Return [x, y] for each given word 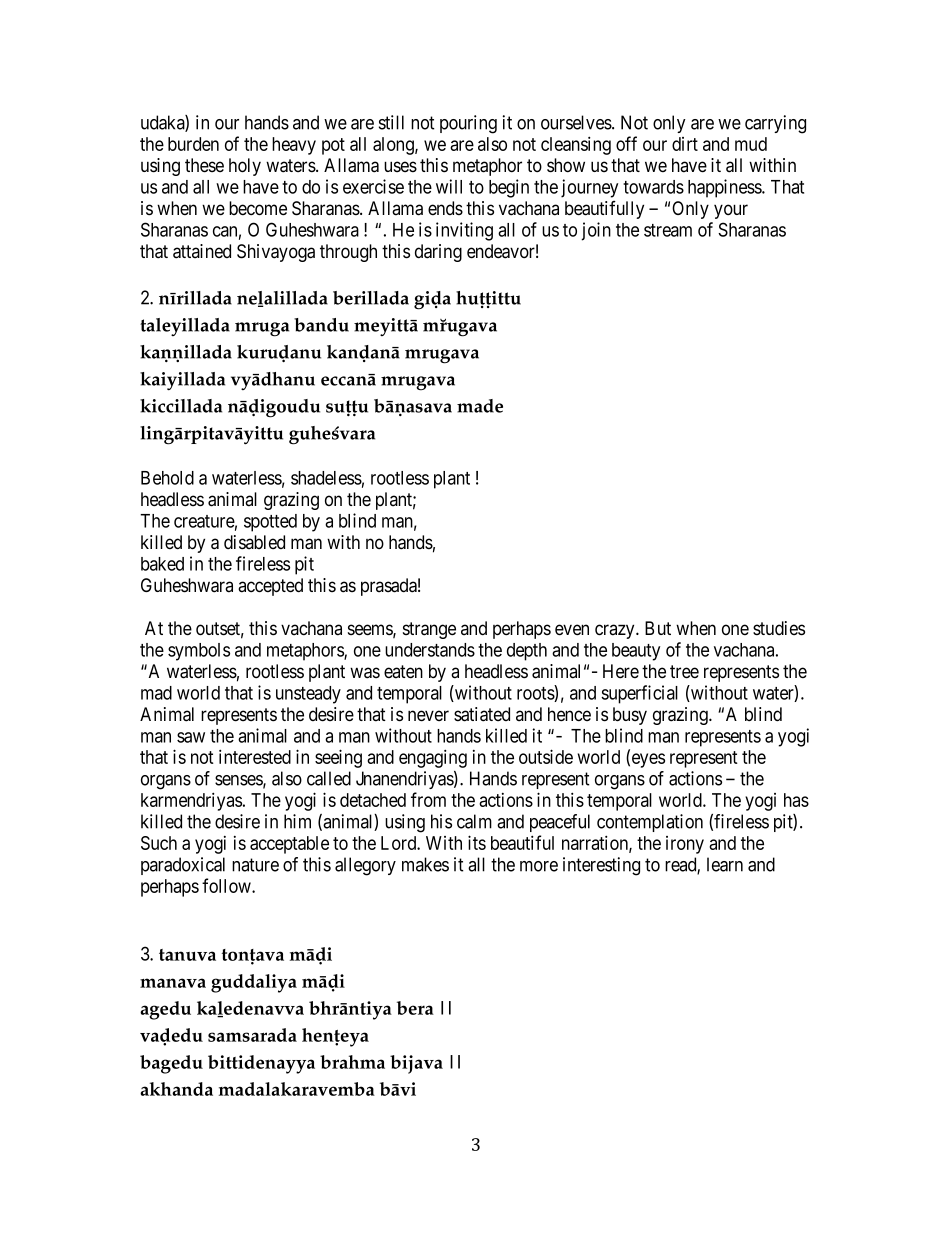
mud [751, 144]
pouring [468, 124]
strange [429, 630]
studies [779, 628]
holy [245, 167]
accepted [270, 587]
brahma [352, 1062]
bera [415, 1008]
